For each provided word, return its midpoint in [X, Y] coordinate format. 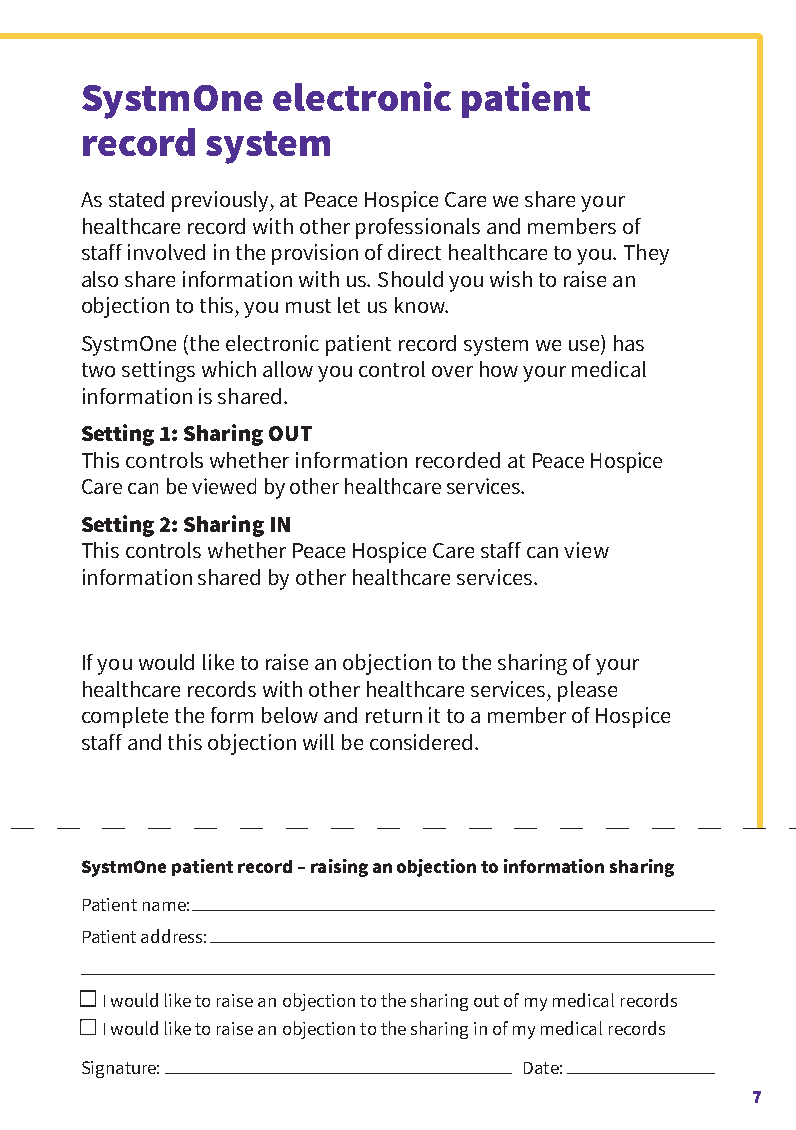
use [584, 345]
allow [288, 369]
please [587, 691]
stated [136, 199]
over [452, 371]
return [394, 716]
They [646, 254]
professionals [418, 228]
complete [125, 717]
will [318, 742]
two [98, 370]
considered [421, 742]
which [229, 369]
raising [339, 868]
